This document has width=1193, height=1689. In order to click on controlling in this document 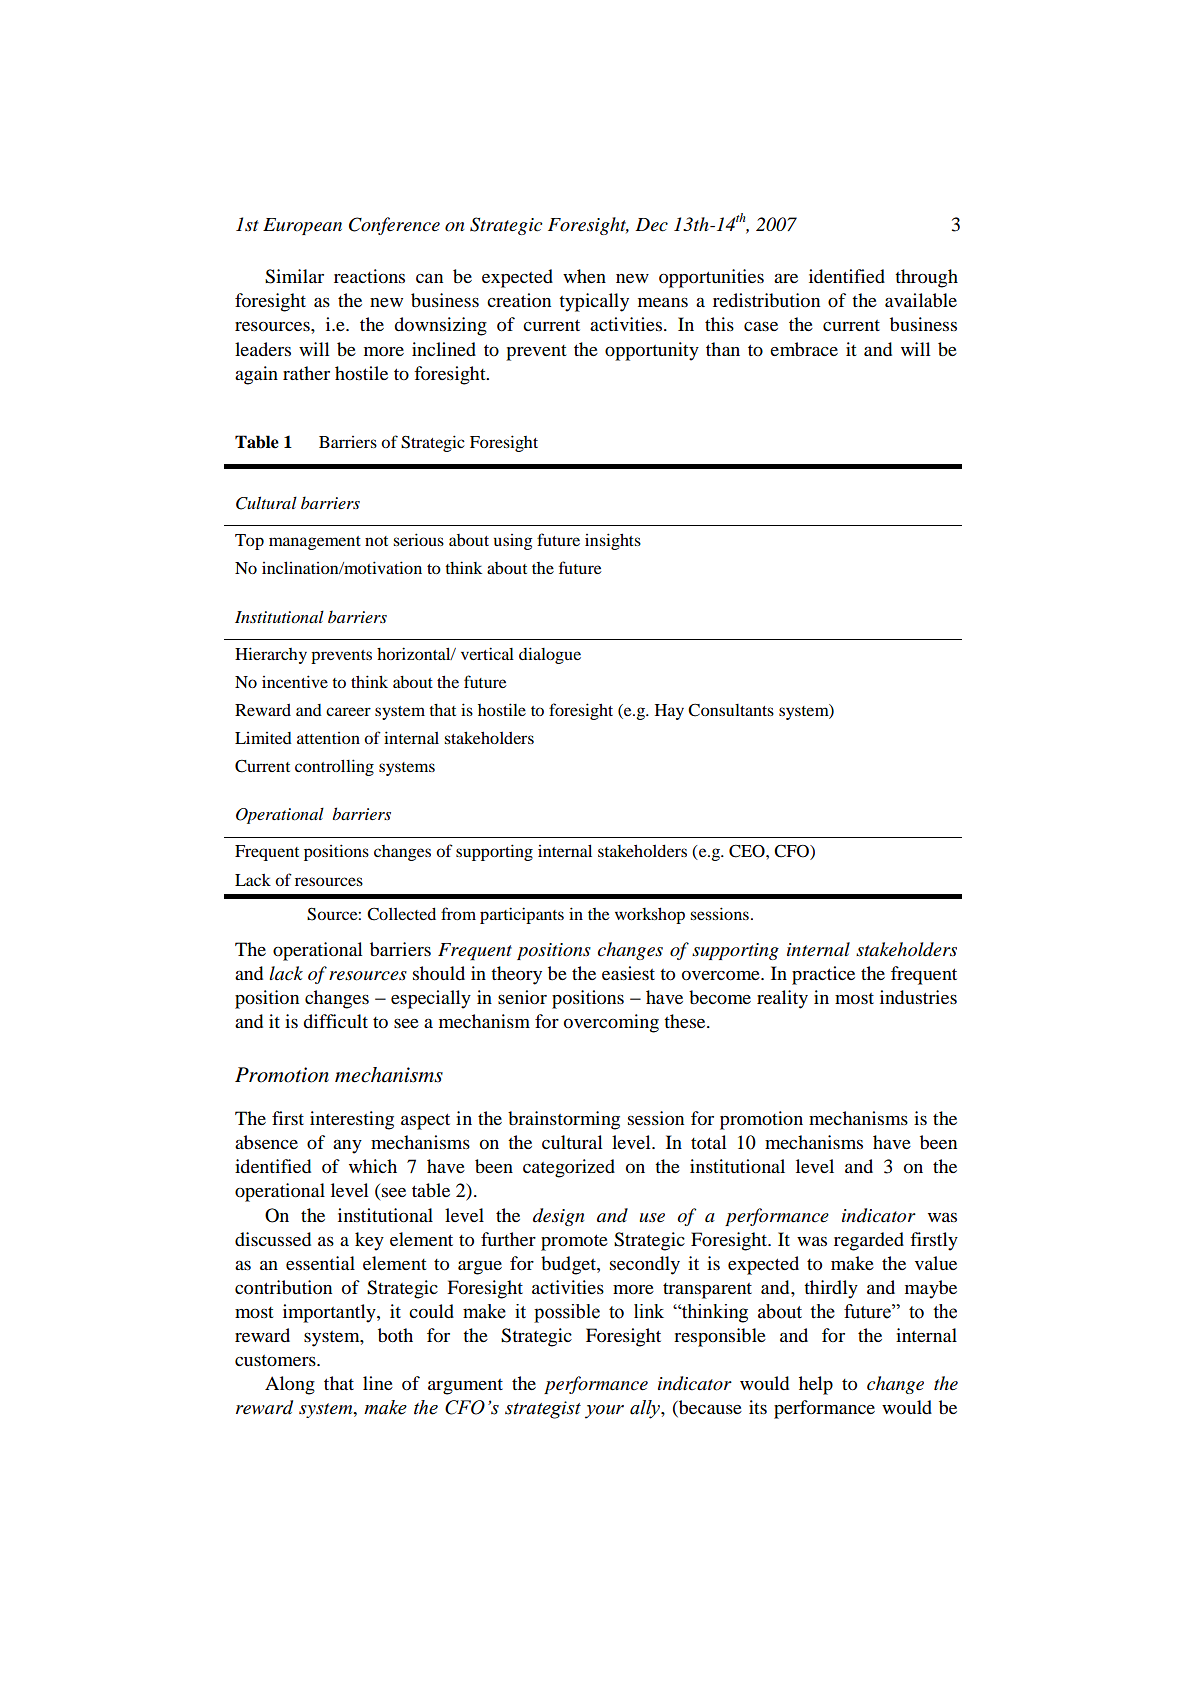, I will do `click(334, 767)`.
